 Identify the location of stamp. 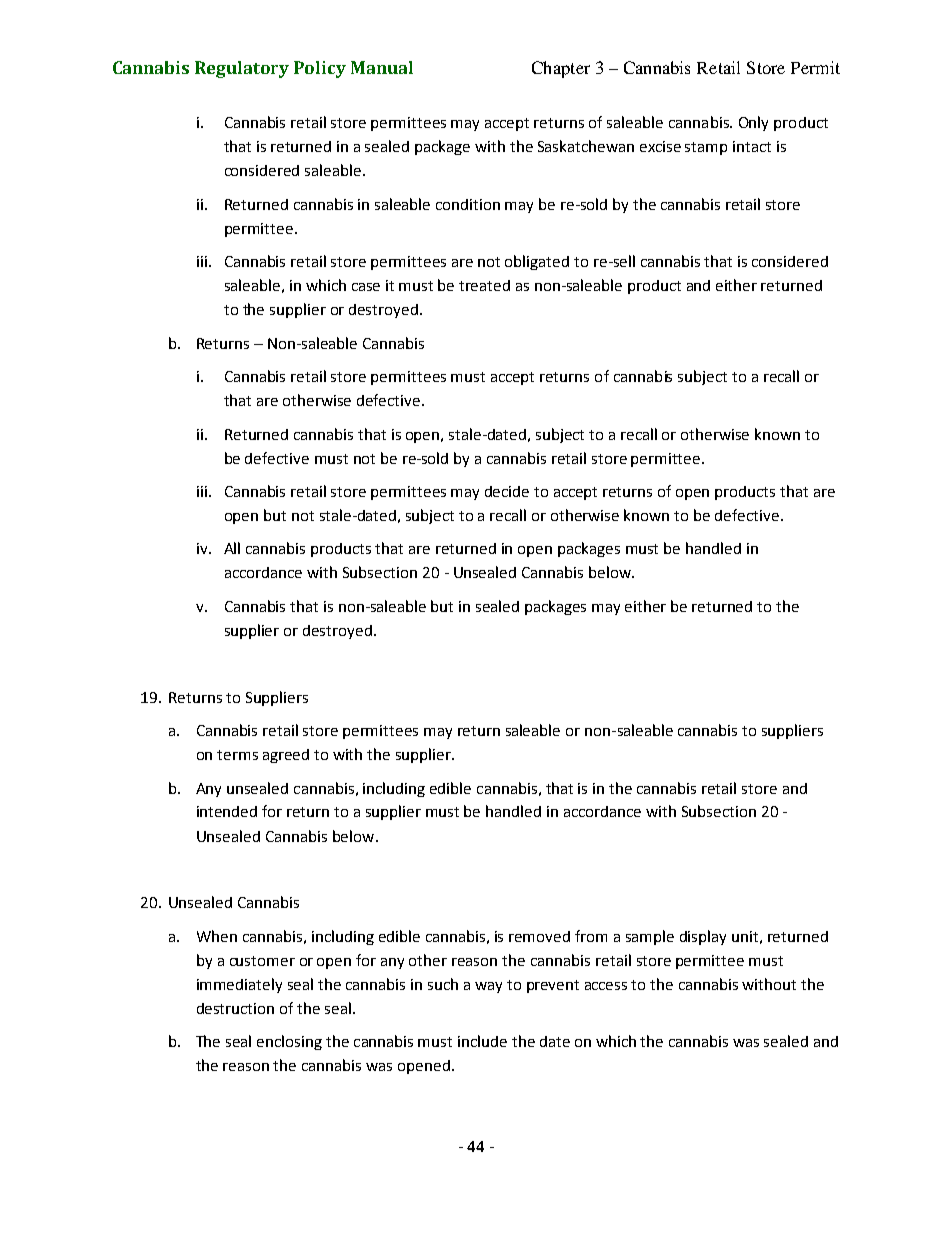
(706, 148).
